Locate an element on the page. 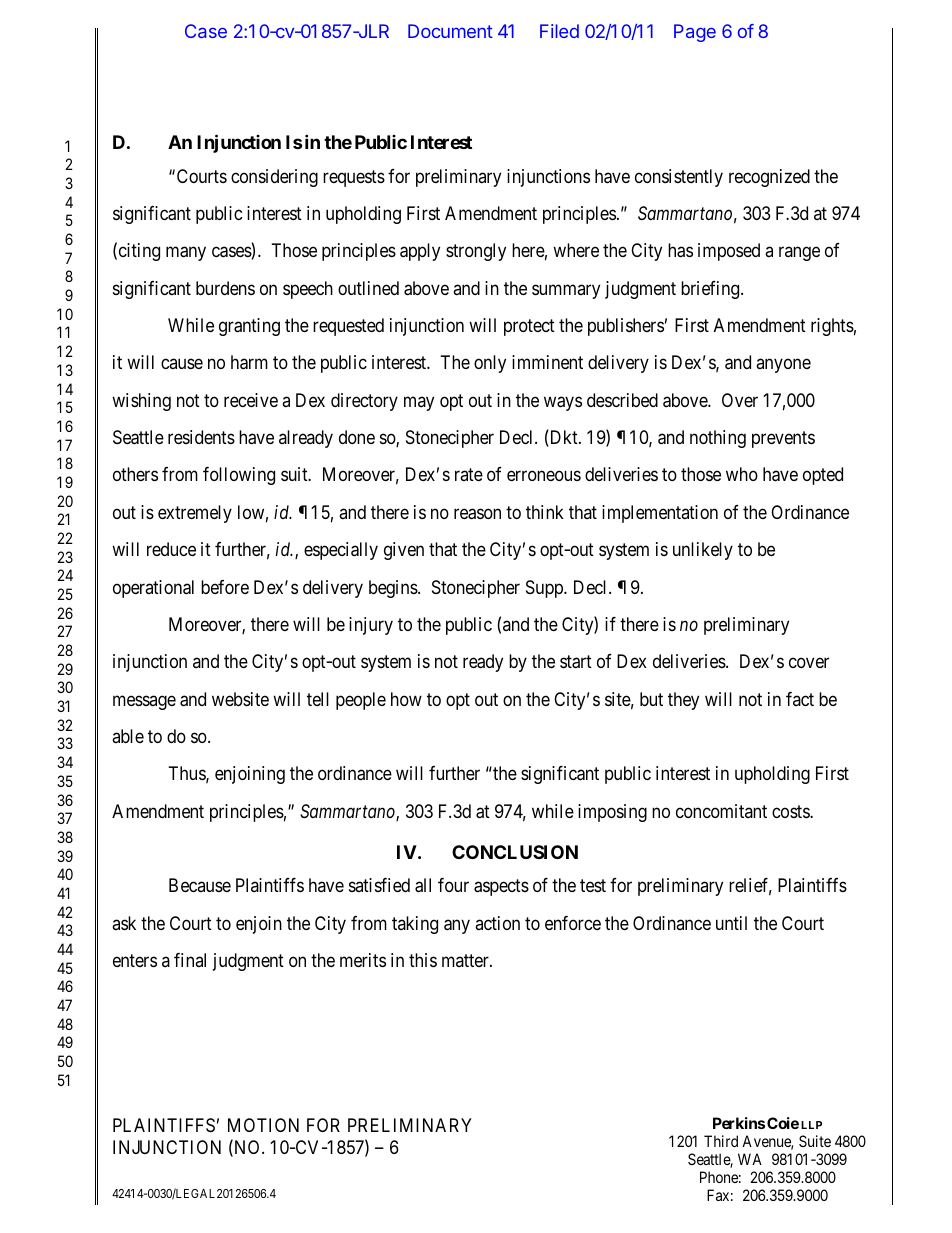  this is located at coordinates (423, 960).
